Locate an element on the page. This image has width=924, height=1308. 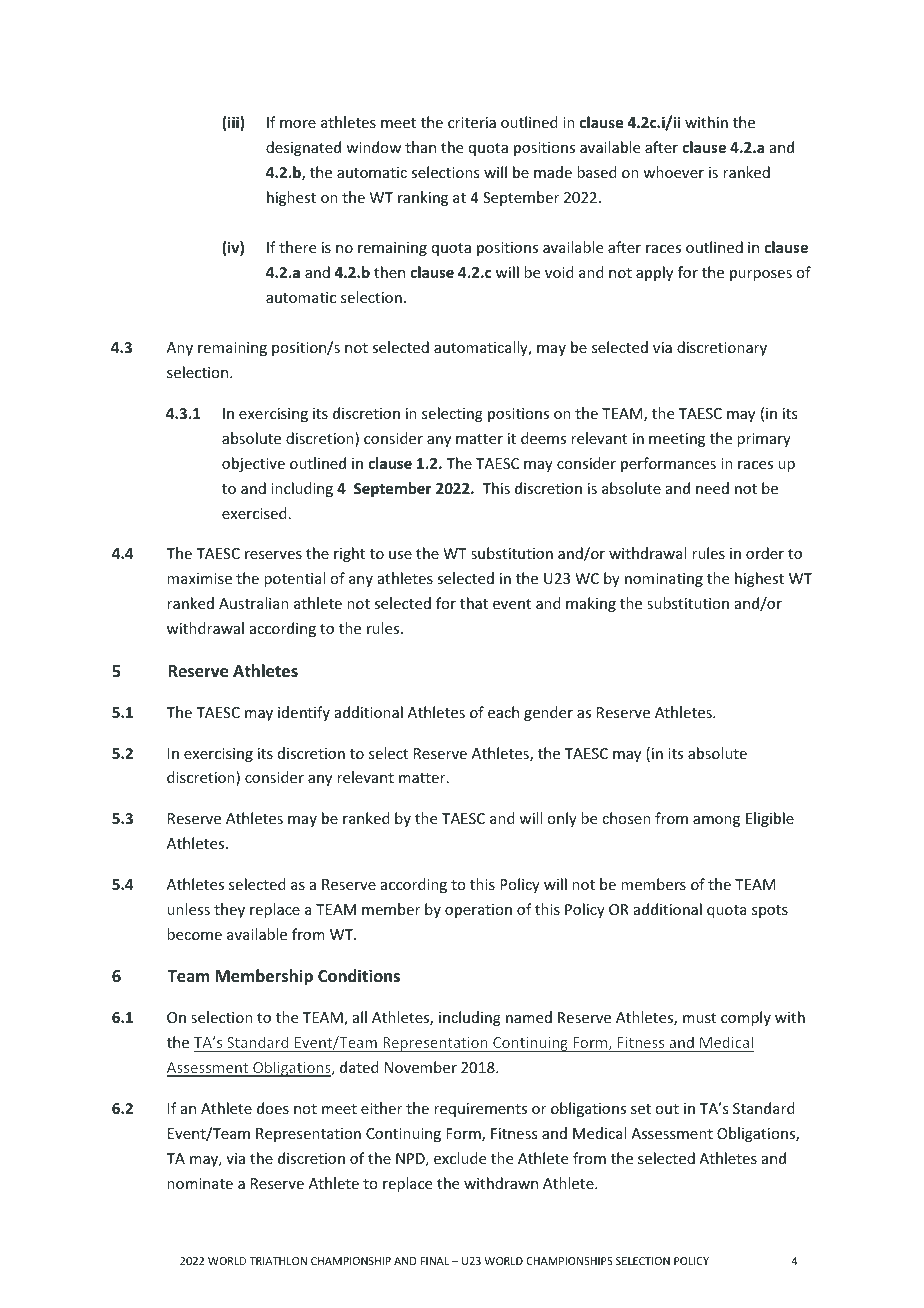
deems is located at coordinates (543, 438).
